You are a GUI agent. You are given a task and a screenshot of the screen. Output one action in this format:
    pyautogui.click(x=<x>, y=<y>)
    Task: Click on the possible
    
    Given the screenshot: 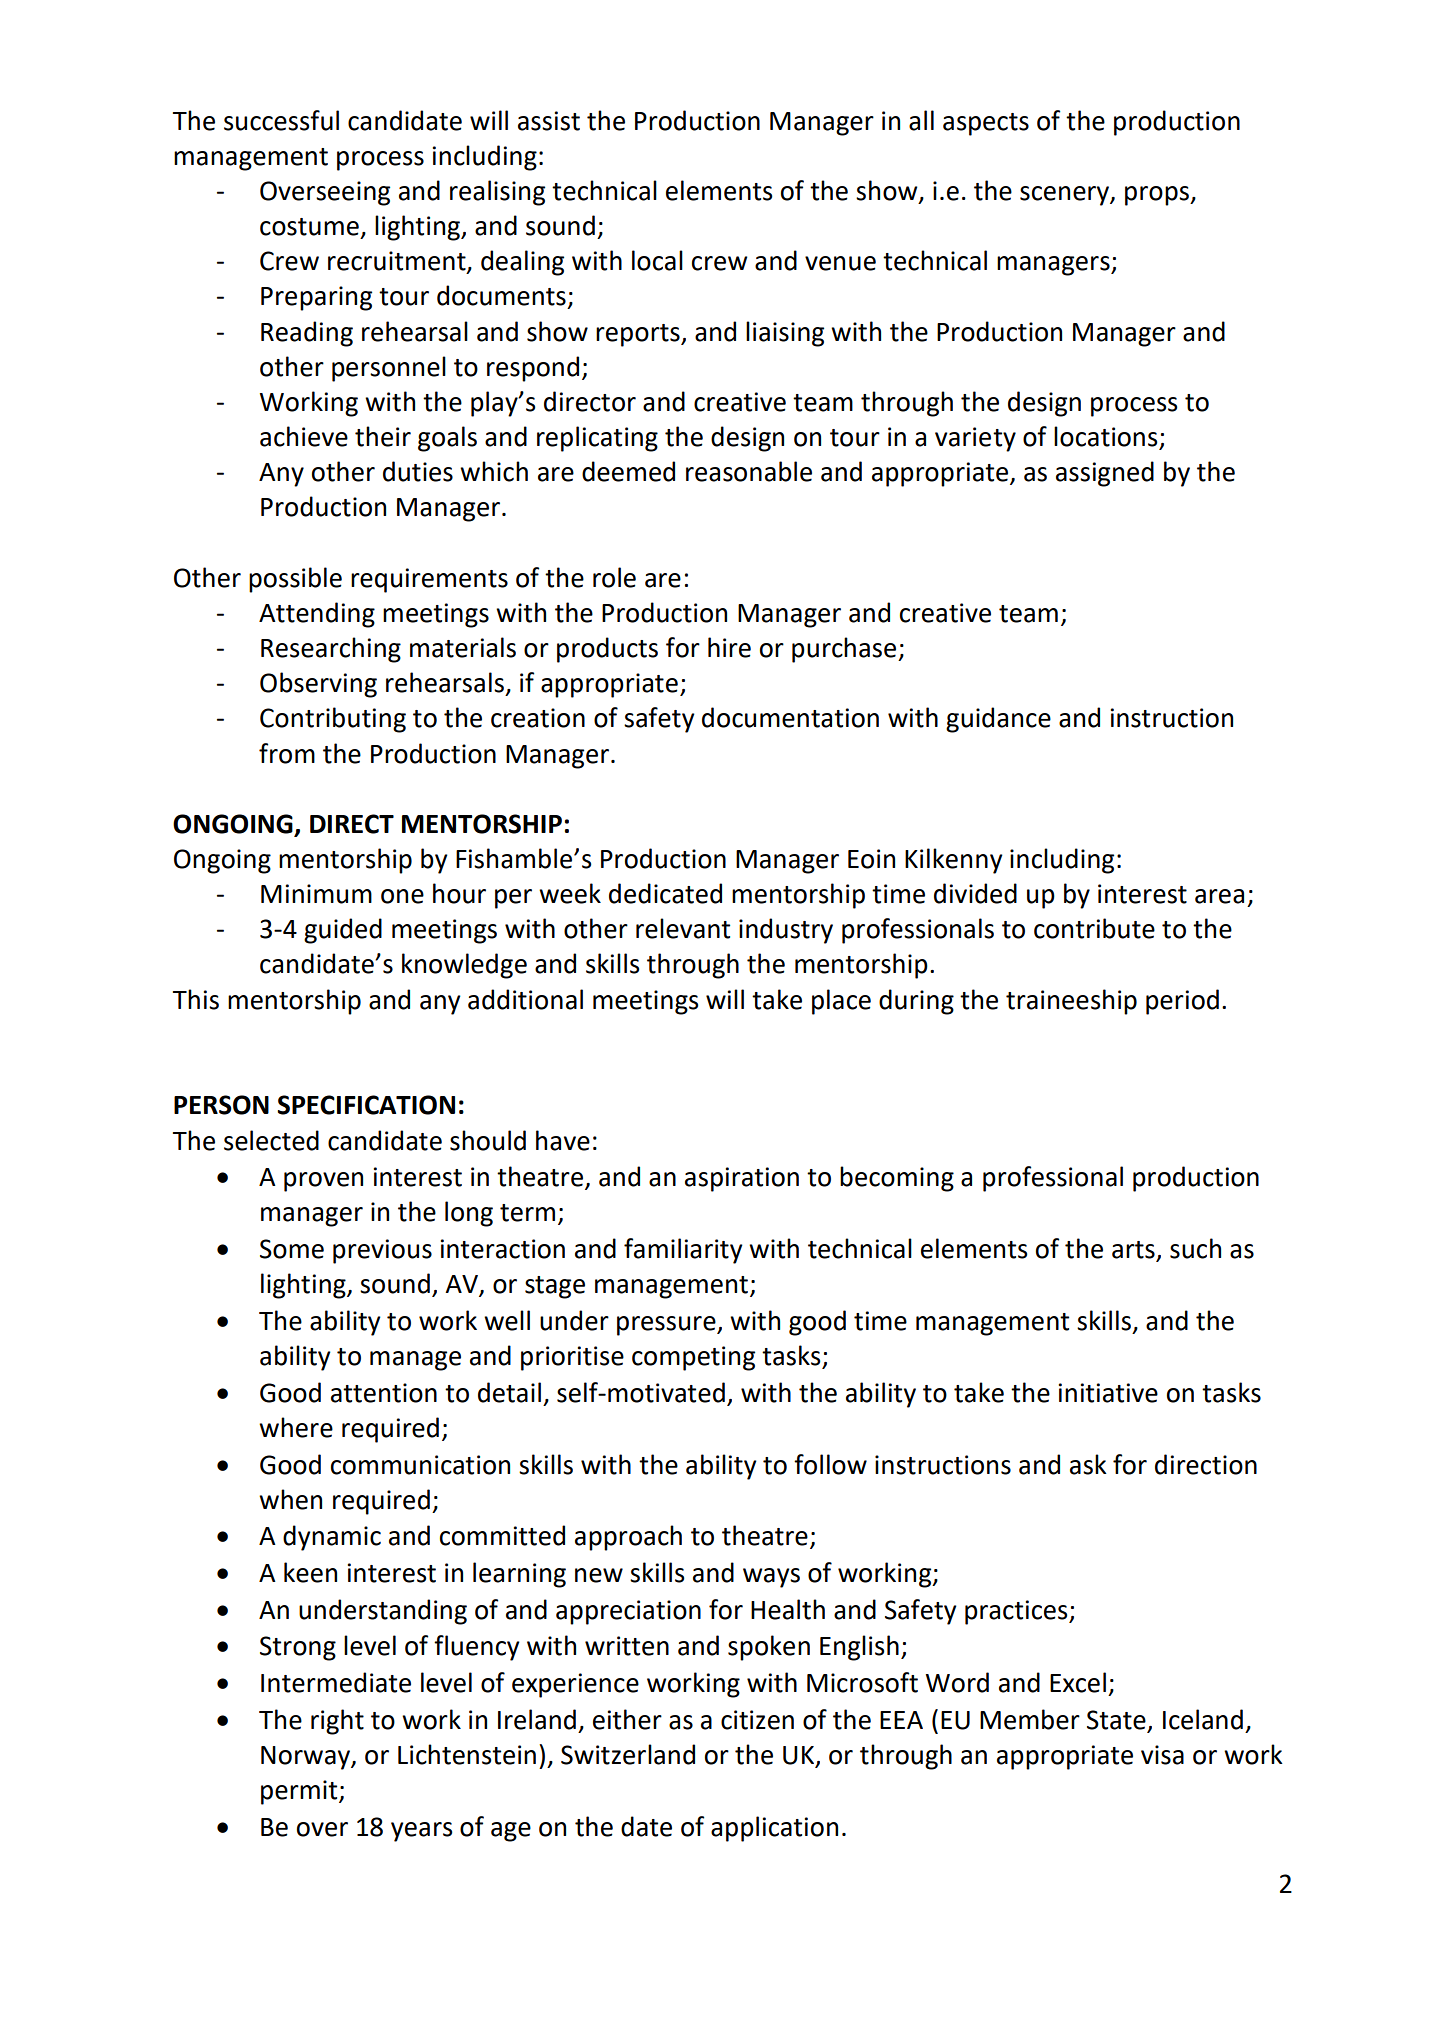 What is the action you would take?
    pyautogui.click(x=295, y=580)
